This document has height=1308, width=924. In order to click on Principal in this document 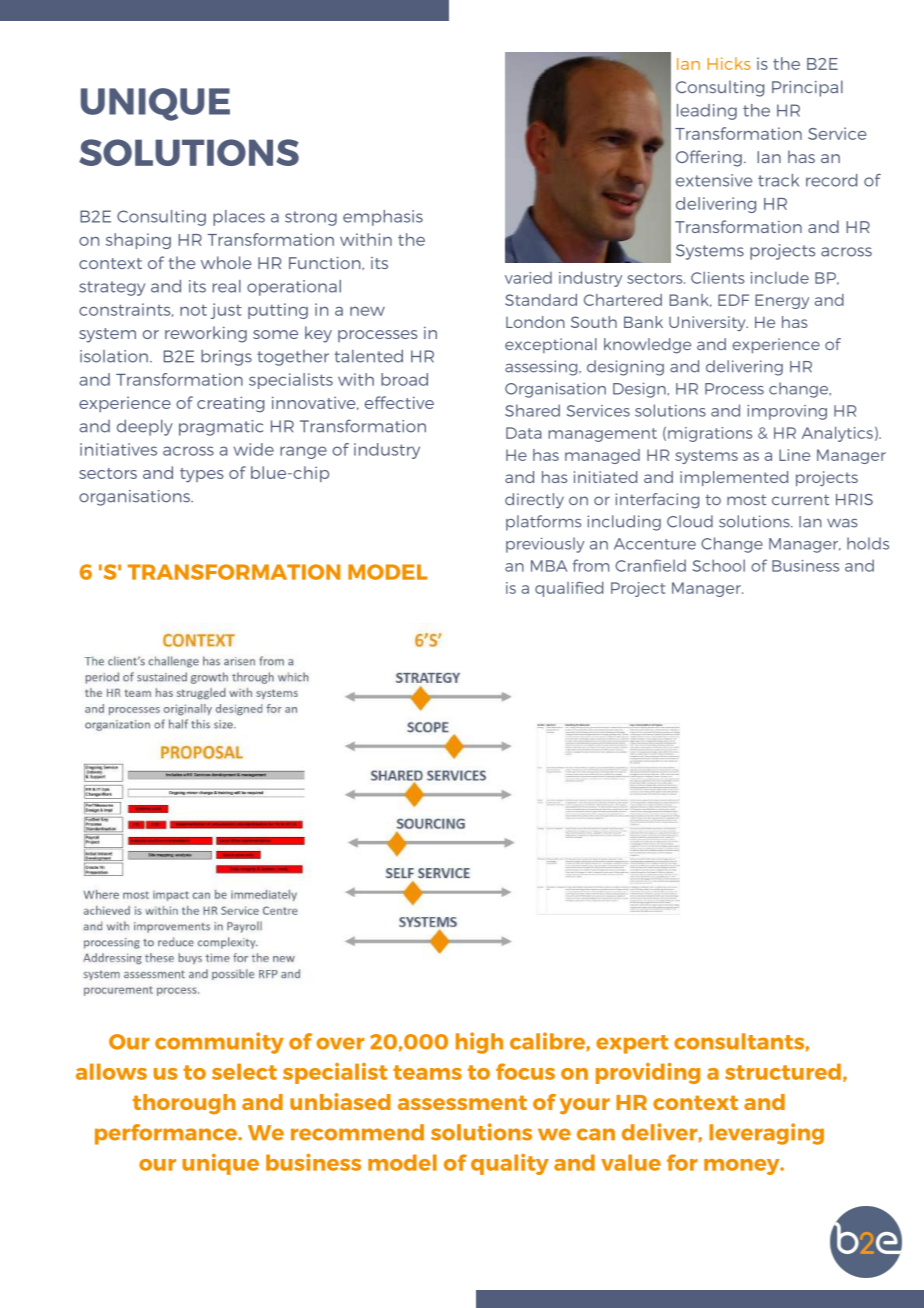, I will do `click(807, 88)`.
